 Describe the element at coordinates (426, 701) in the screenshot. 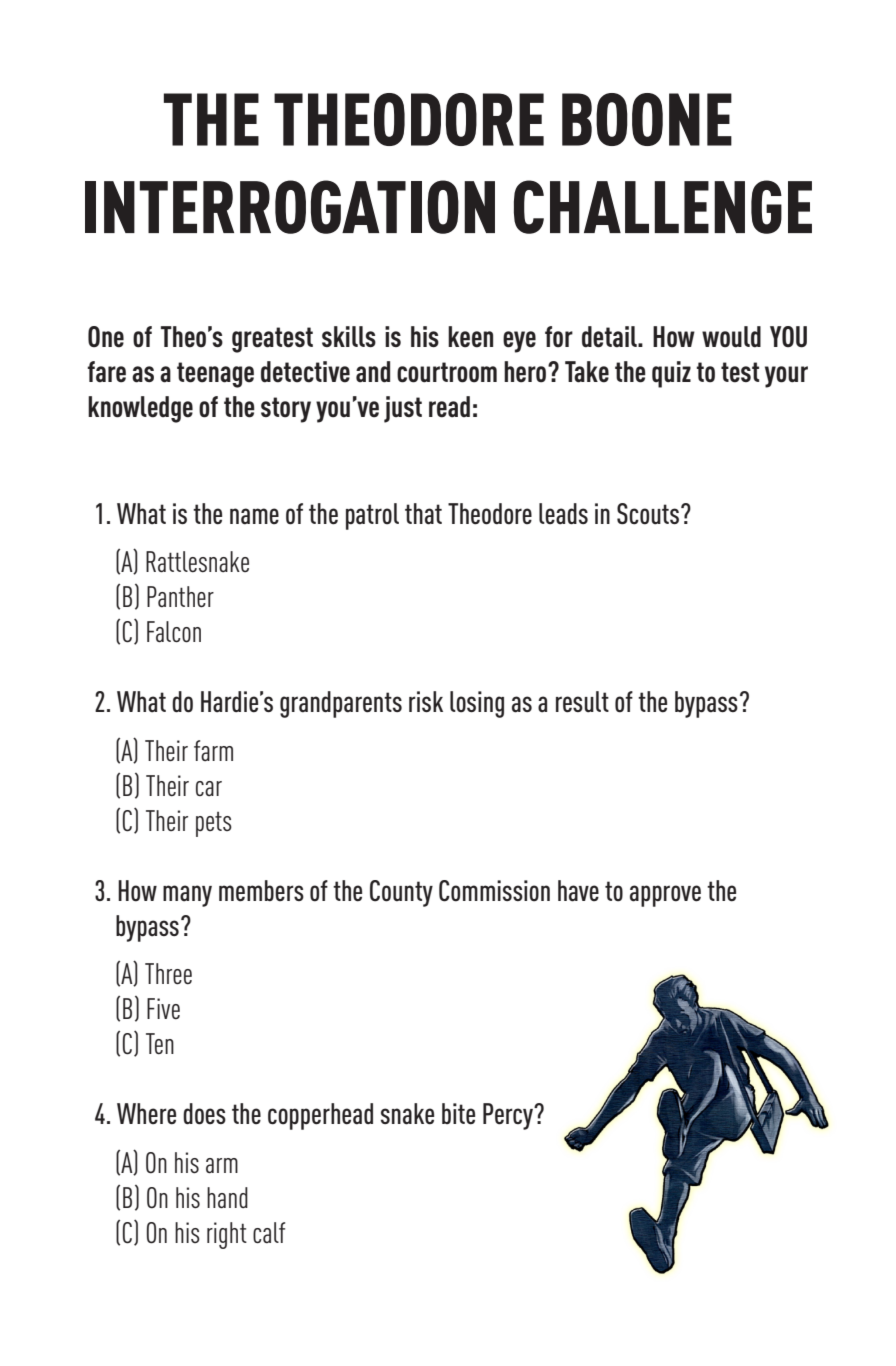

I see `risk` at that location.
